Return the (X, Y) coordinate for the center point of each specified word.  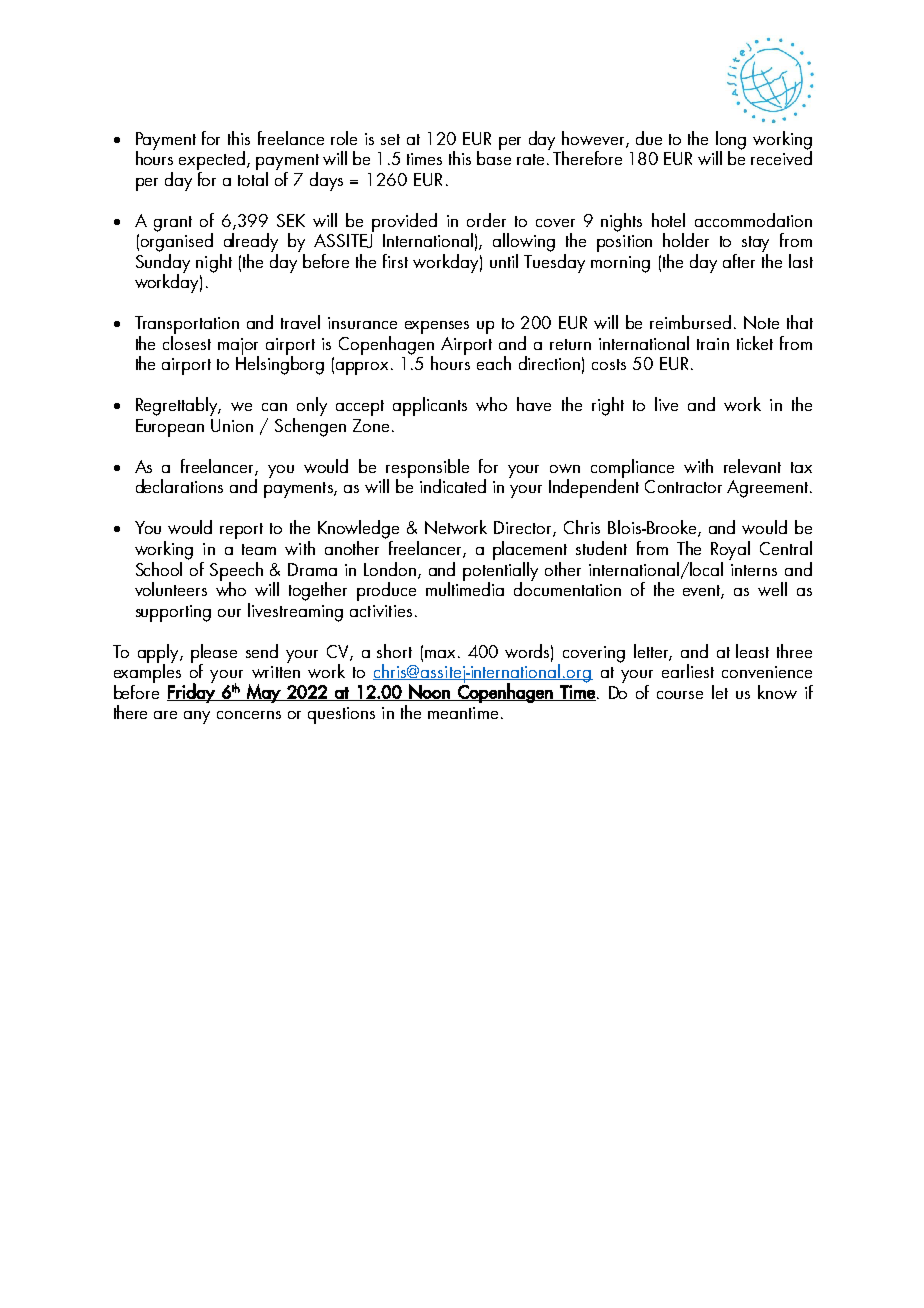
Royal (730, 550)
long (731, 141)
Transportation (187, 325)
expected (212, 160)
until (504, 261)
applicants (430, 406)
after (739, 261)
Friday (192, 692)
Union (232, 425)
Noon (429, 692)
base (494, 157)
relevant (752, 466)
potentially (500, 570)
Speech (236, 571)
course (680, 695)
